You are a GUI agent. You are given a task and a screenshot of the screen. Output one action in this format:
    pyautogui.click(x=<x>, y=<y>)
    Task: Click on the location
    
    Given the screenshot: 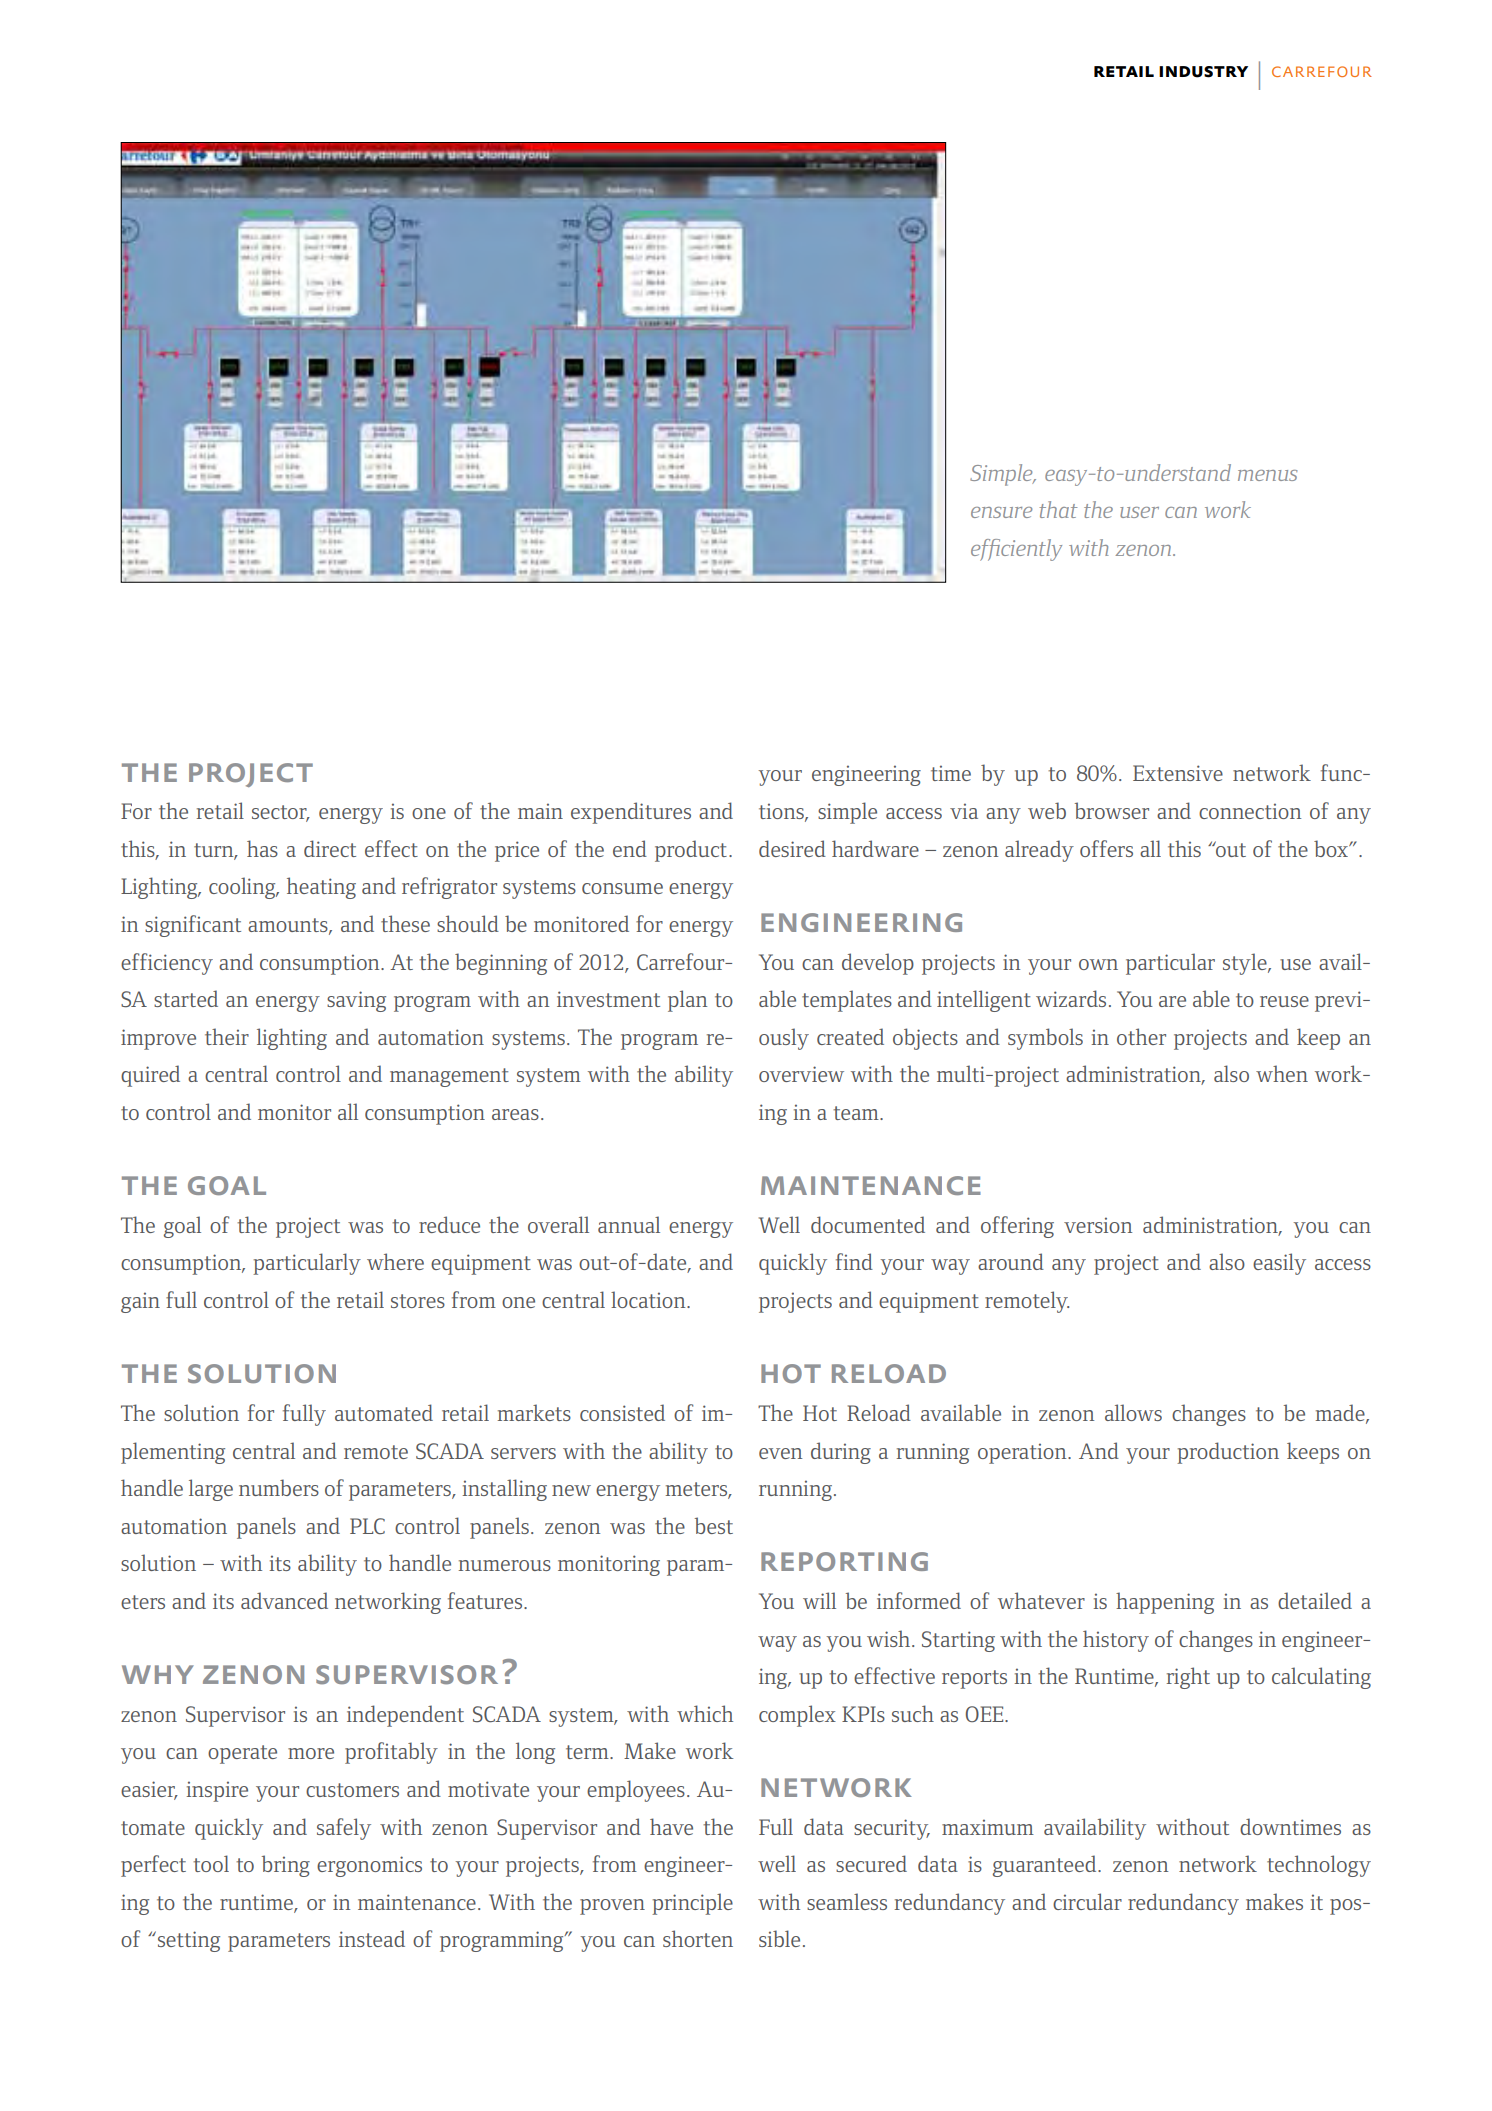 What is the action you would take?
    pyautogui.click(x=649, y=1299)
